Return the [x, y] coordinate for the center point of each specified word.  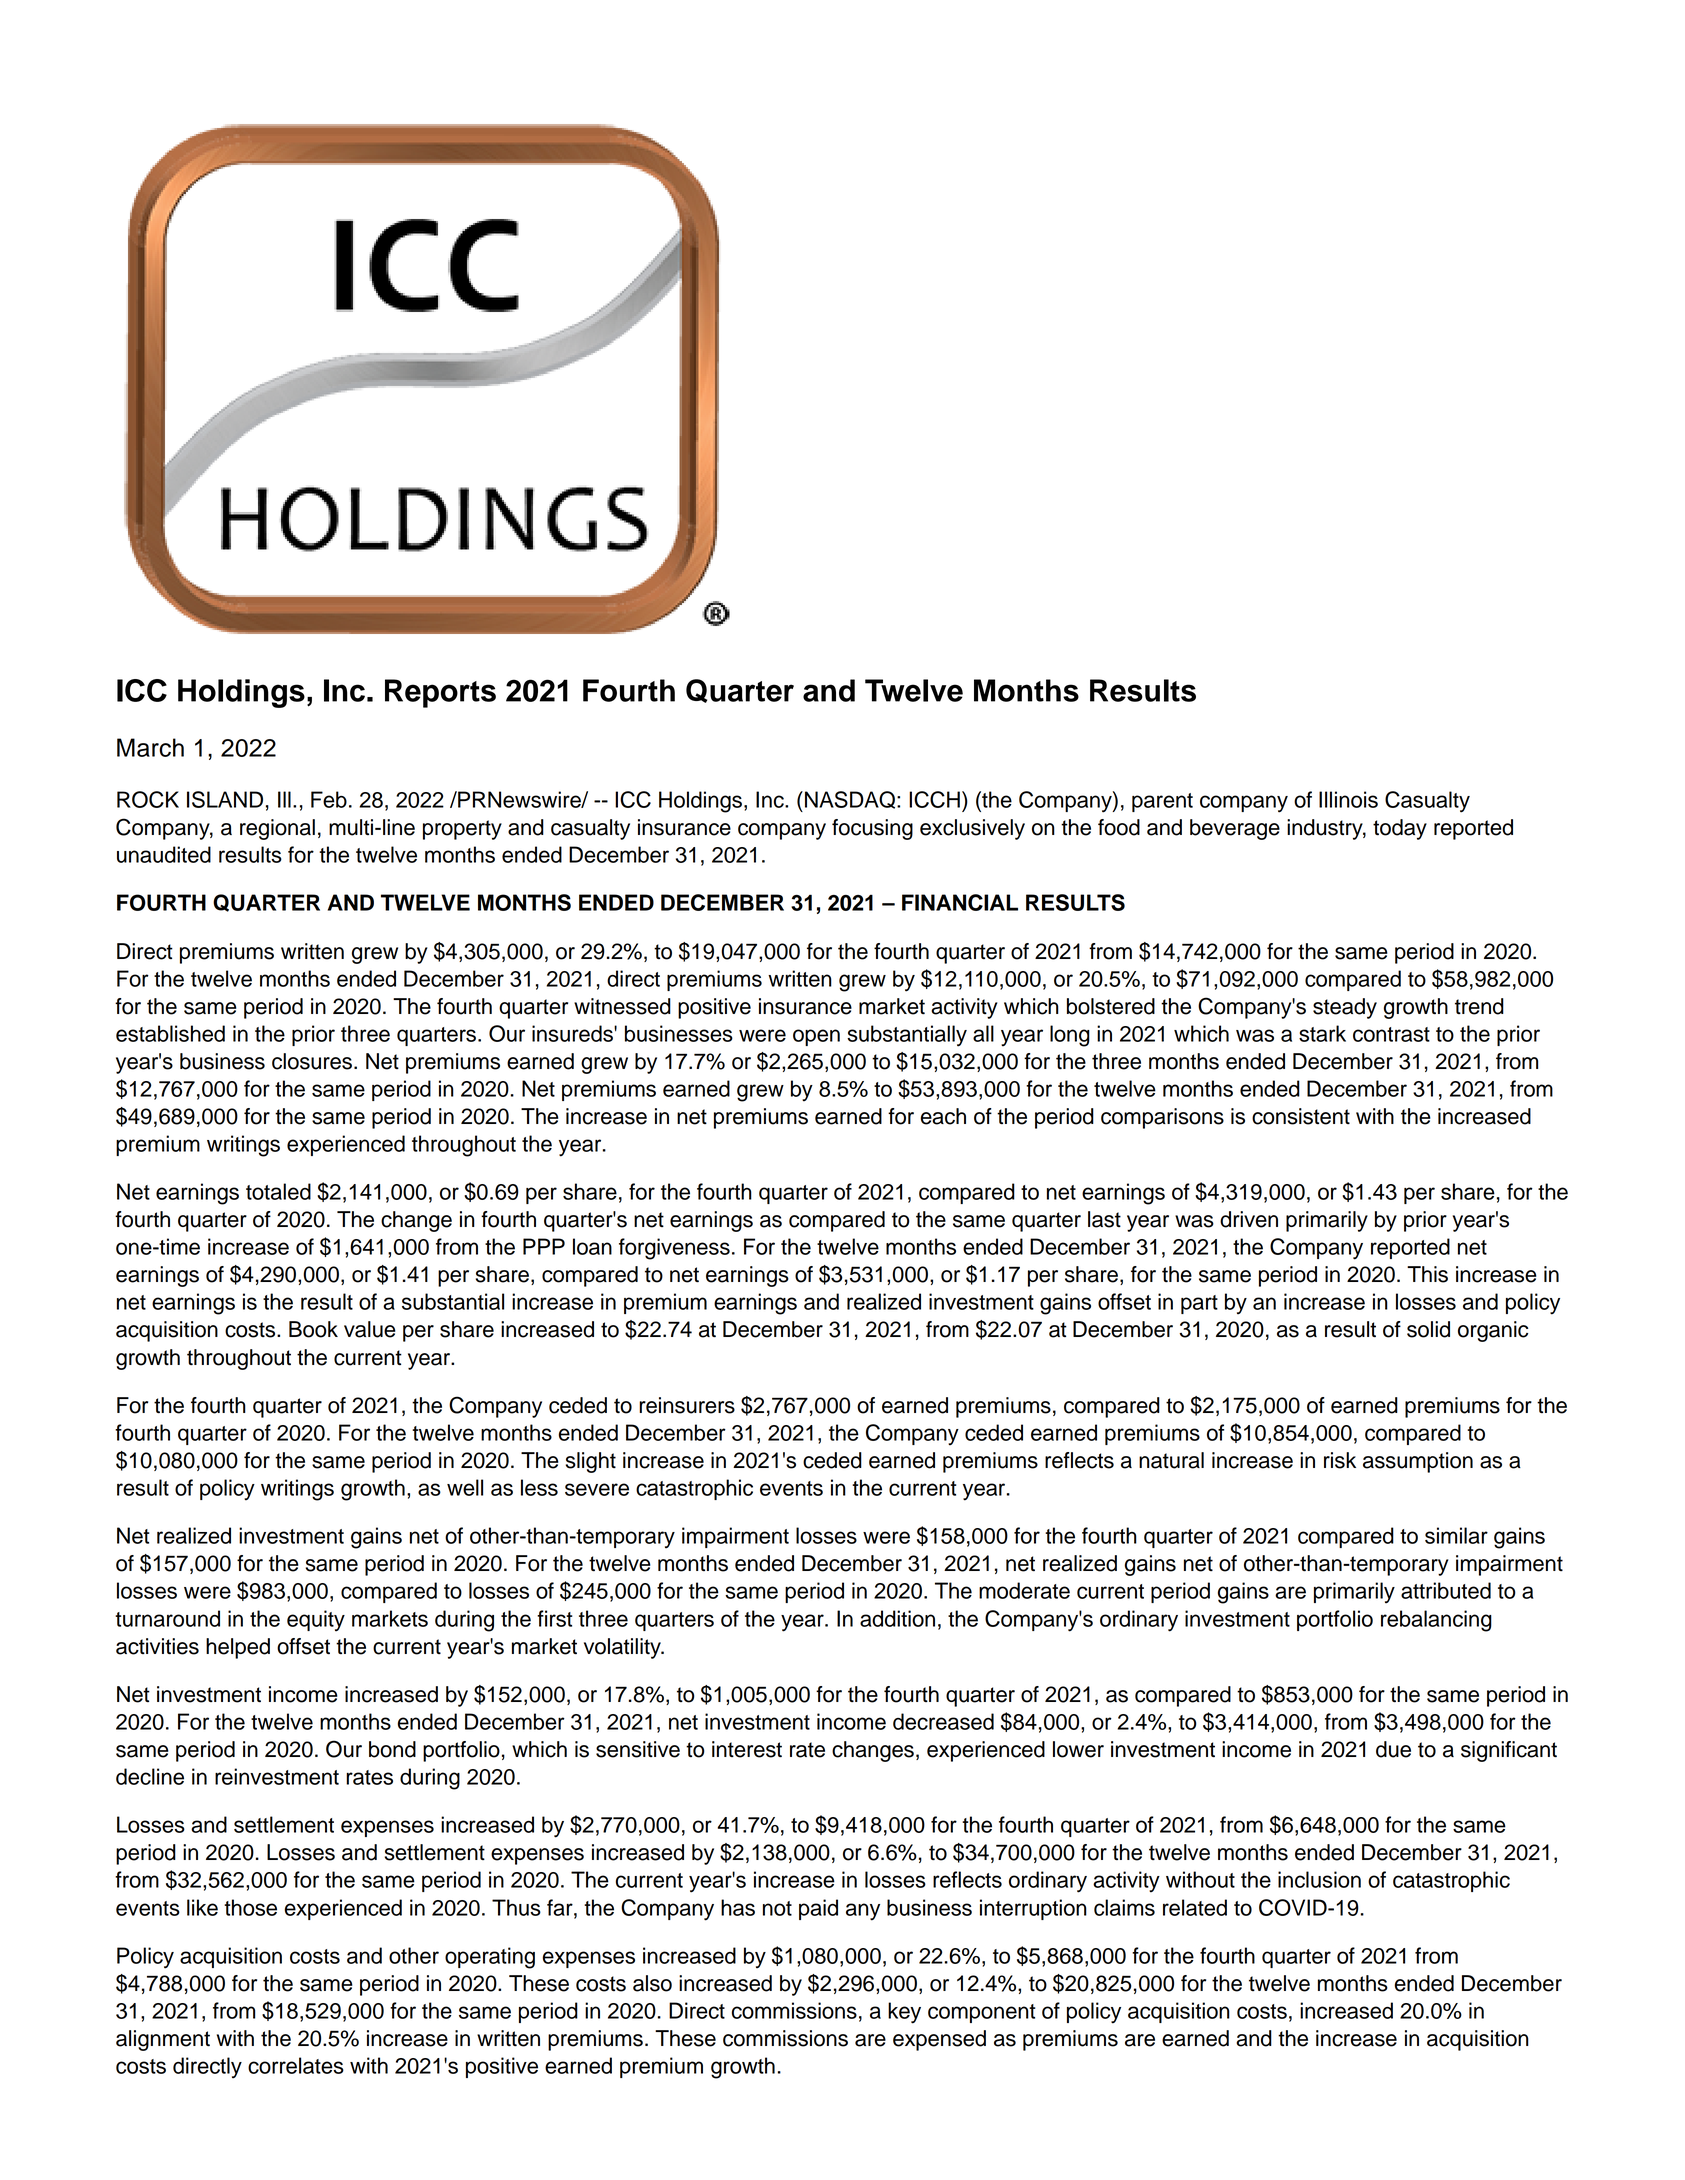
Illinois [1348, 799]
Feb [329, 799]
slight [591, 1462]
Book [313, 1329]
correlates [296, 2065]
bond [392, 1749]
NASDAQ [851, 800]
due [1393, 1749]
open [816, 1037]
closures [313, 1061]
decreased [943, 1721]
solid [1428, 1329]
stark [1322, 1033]
